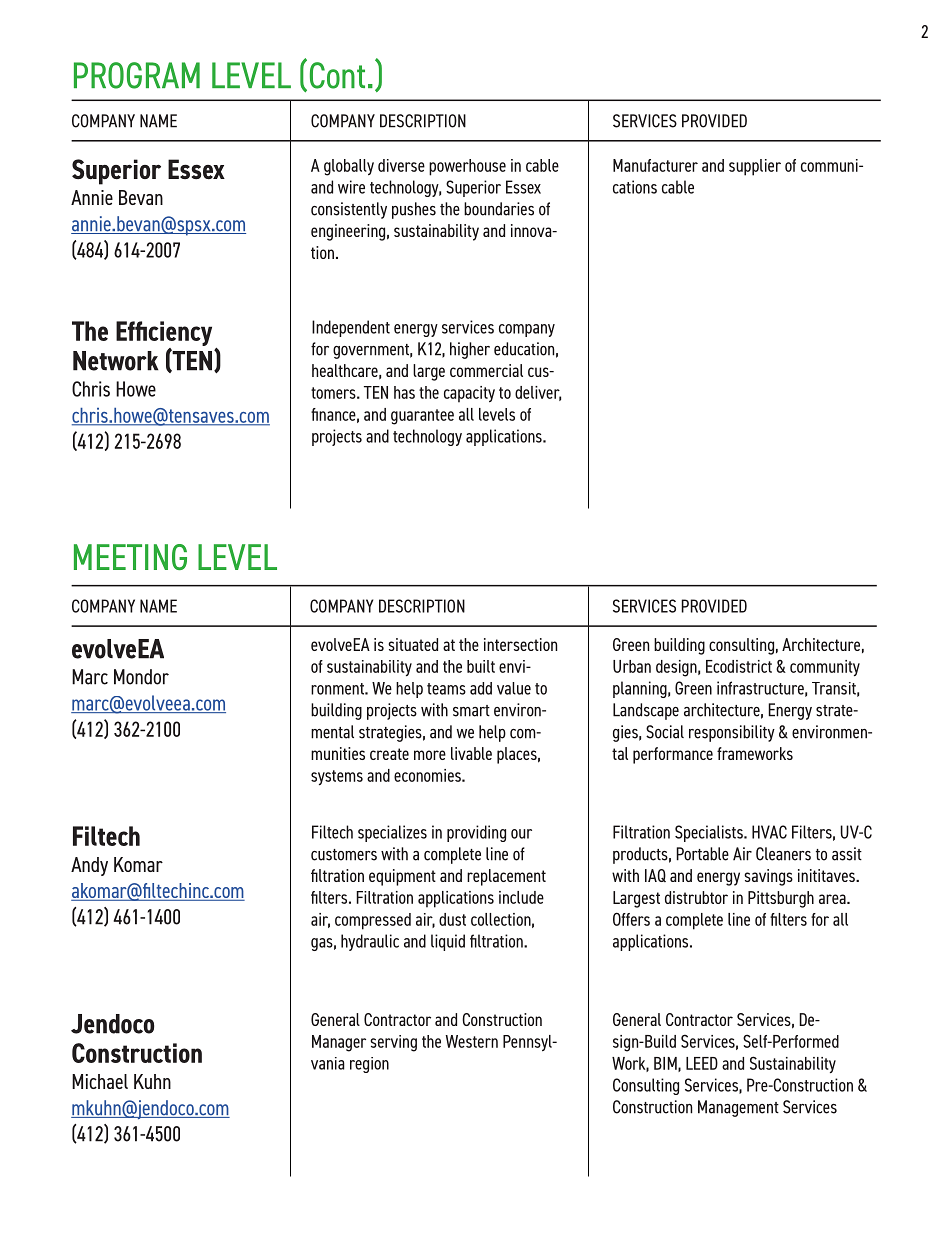 This screenshot has width=952, height=1233. What do you see at coordinates (755, 167) in the screenshot?
I see `supplier` at bounding box center [755, 167].
